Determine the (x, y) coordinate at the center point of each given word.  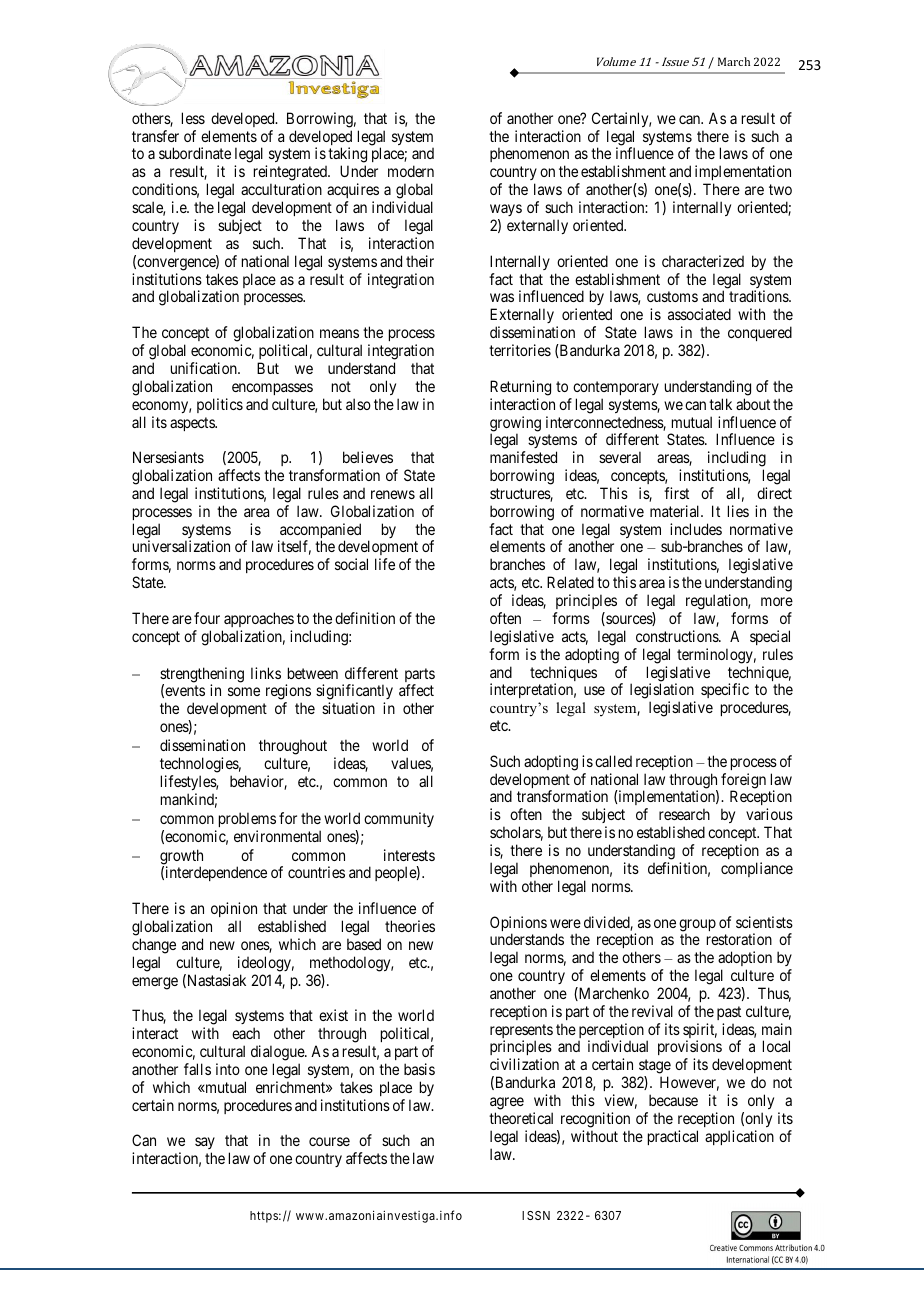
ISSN (536, 1215)
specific (725, 690)
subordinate (195, 153)
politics (220, 405)
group (697, 926)
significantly (354, 693)
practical (673, 1137)
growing (515, 425)
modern (411, 171)
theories (410, 926)
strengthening (202, 676)
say (205, 1145)
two (780, 189)
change (154, 946)
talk (720, 404)
